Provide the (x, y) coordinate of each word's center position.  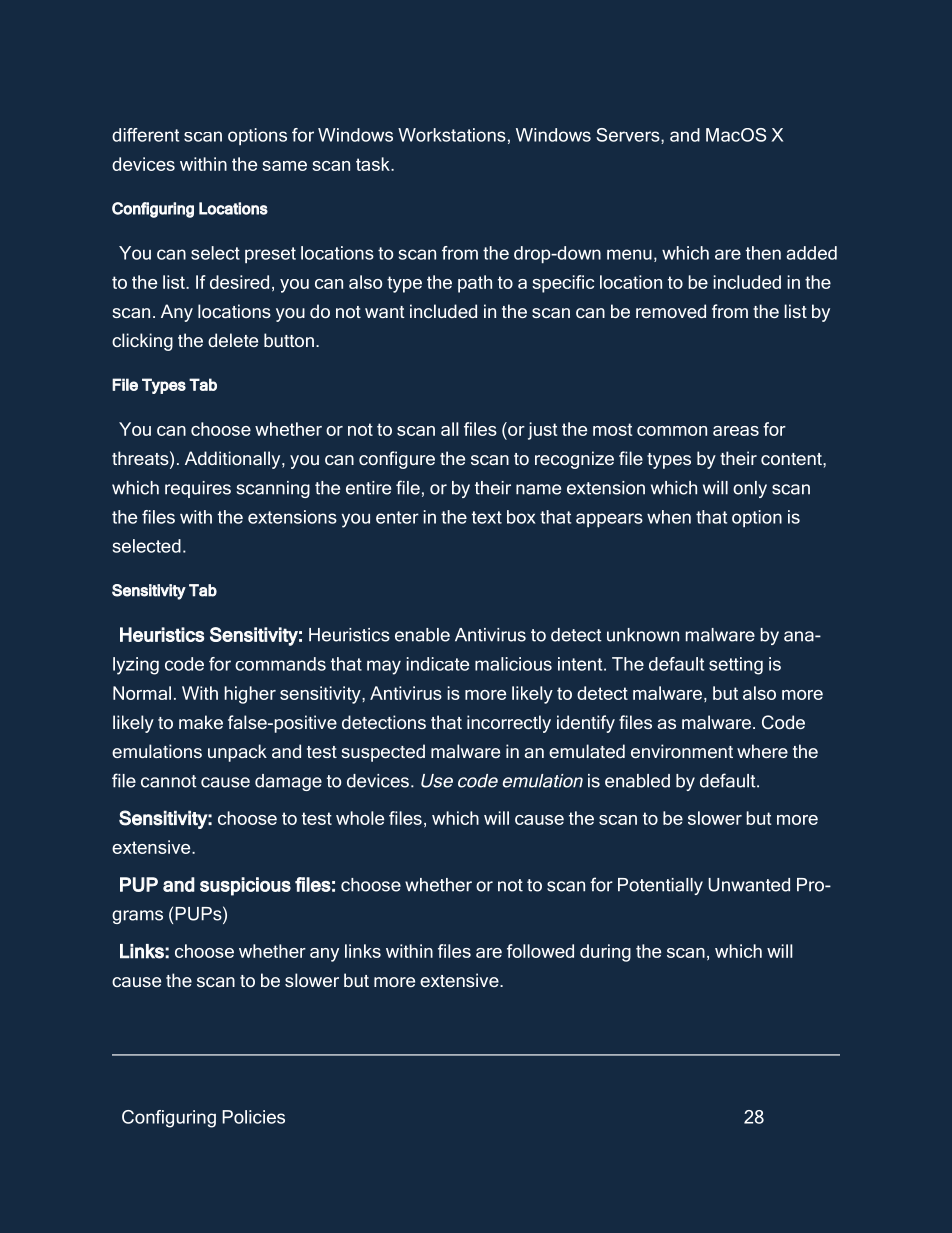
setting (736, 666)
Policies (253, 1117)
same (284, 166)
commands (280, 664)
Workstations (452, 135)
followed (540, 951)
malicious (513, 664)
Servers (629, 136)
